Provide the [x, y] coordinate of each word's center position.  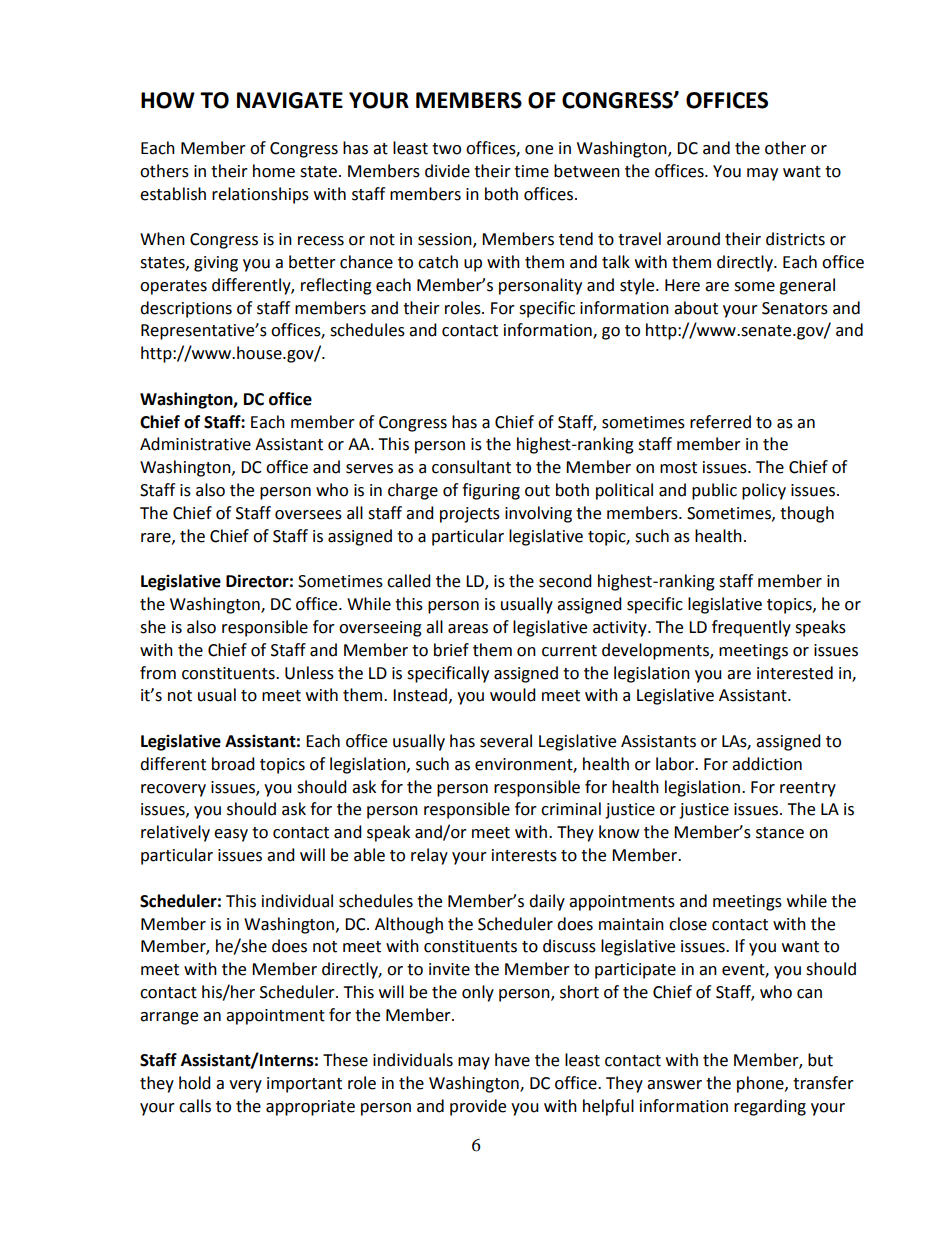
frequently [751, 628]
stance [780, 833]
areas [468, 629]
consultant [471, 467]
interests [524, 855]
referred [720, 422]
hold [195, 1083]
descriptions [186, 309]
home [274, 171]
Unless [309, 673]
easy [231, 835]
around [693, 239]
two [446, 149]
